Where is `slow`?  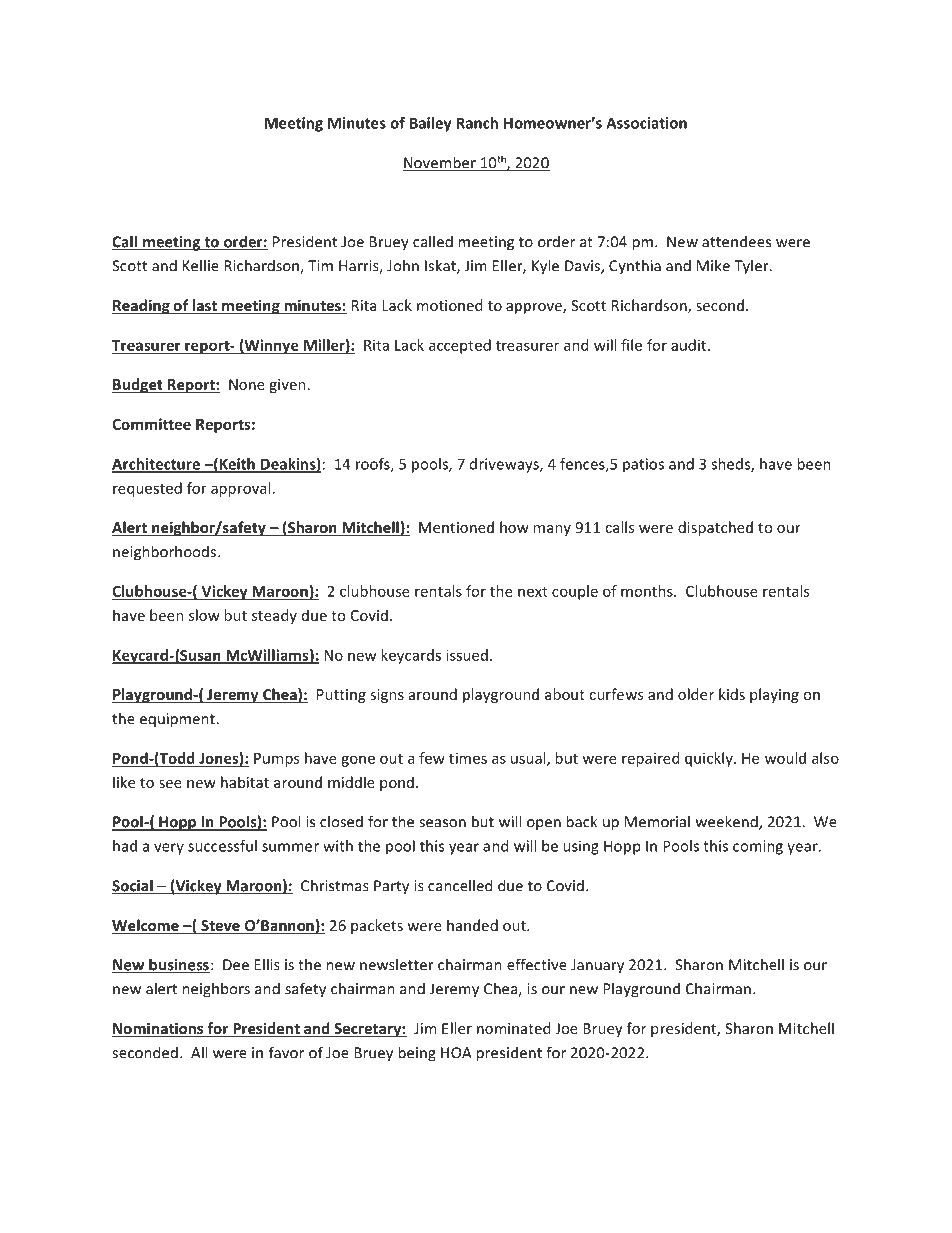
slow is located at coordinates (204, 615).
